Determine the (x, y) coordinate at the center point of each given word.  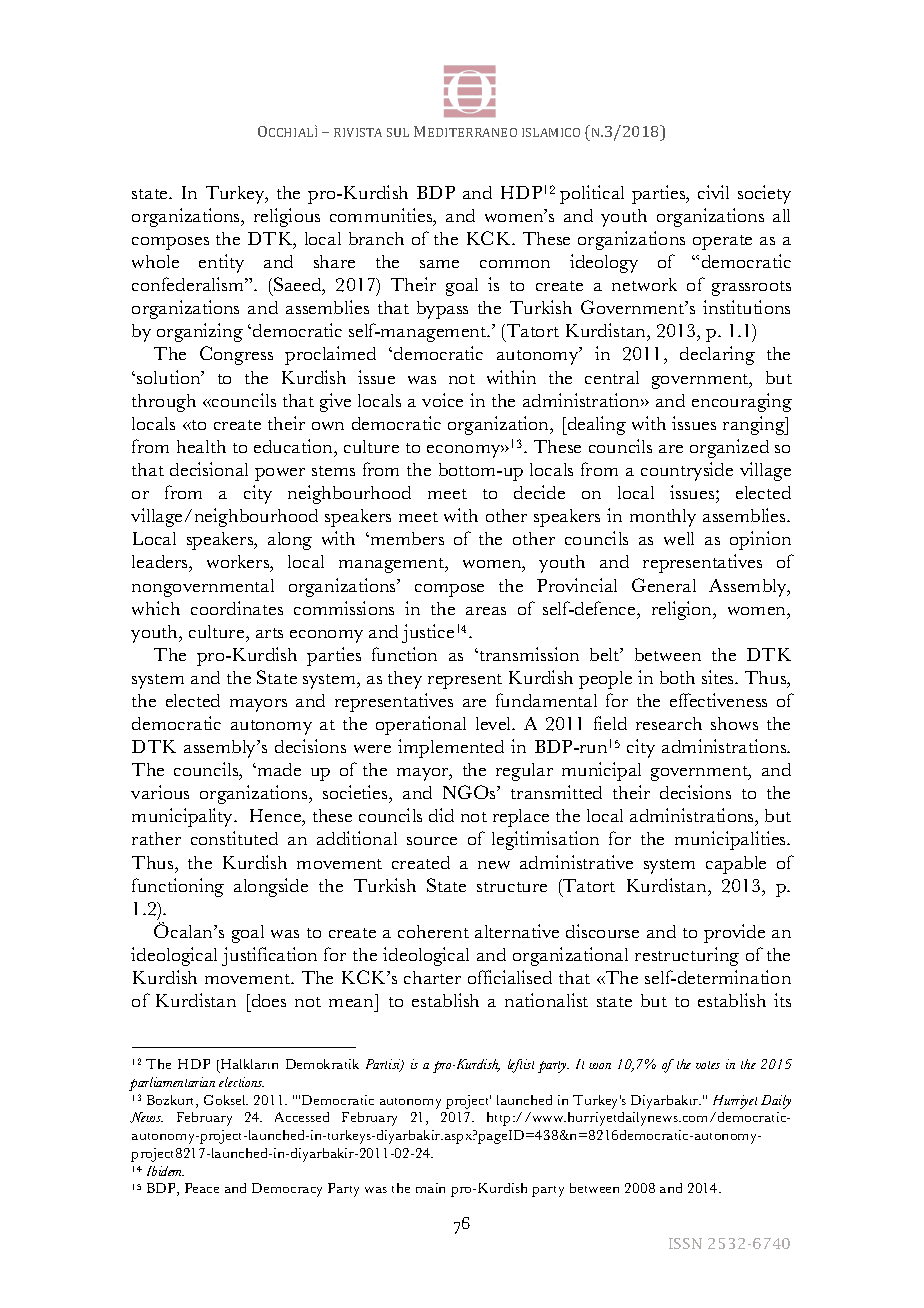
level (495, 723)
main (430, 1188)
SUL (398, 132)
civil (713, 192)
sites (719, 677)
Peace (202, 1188)
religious (287, 217)
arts (269, 633)
